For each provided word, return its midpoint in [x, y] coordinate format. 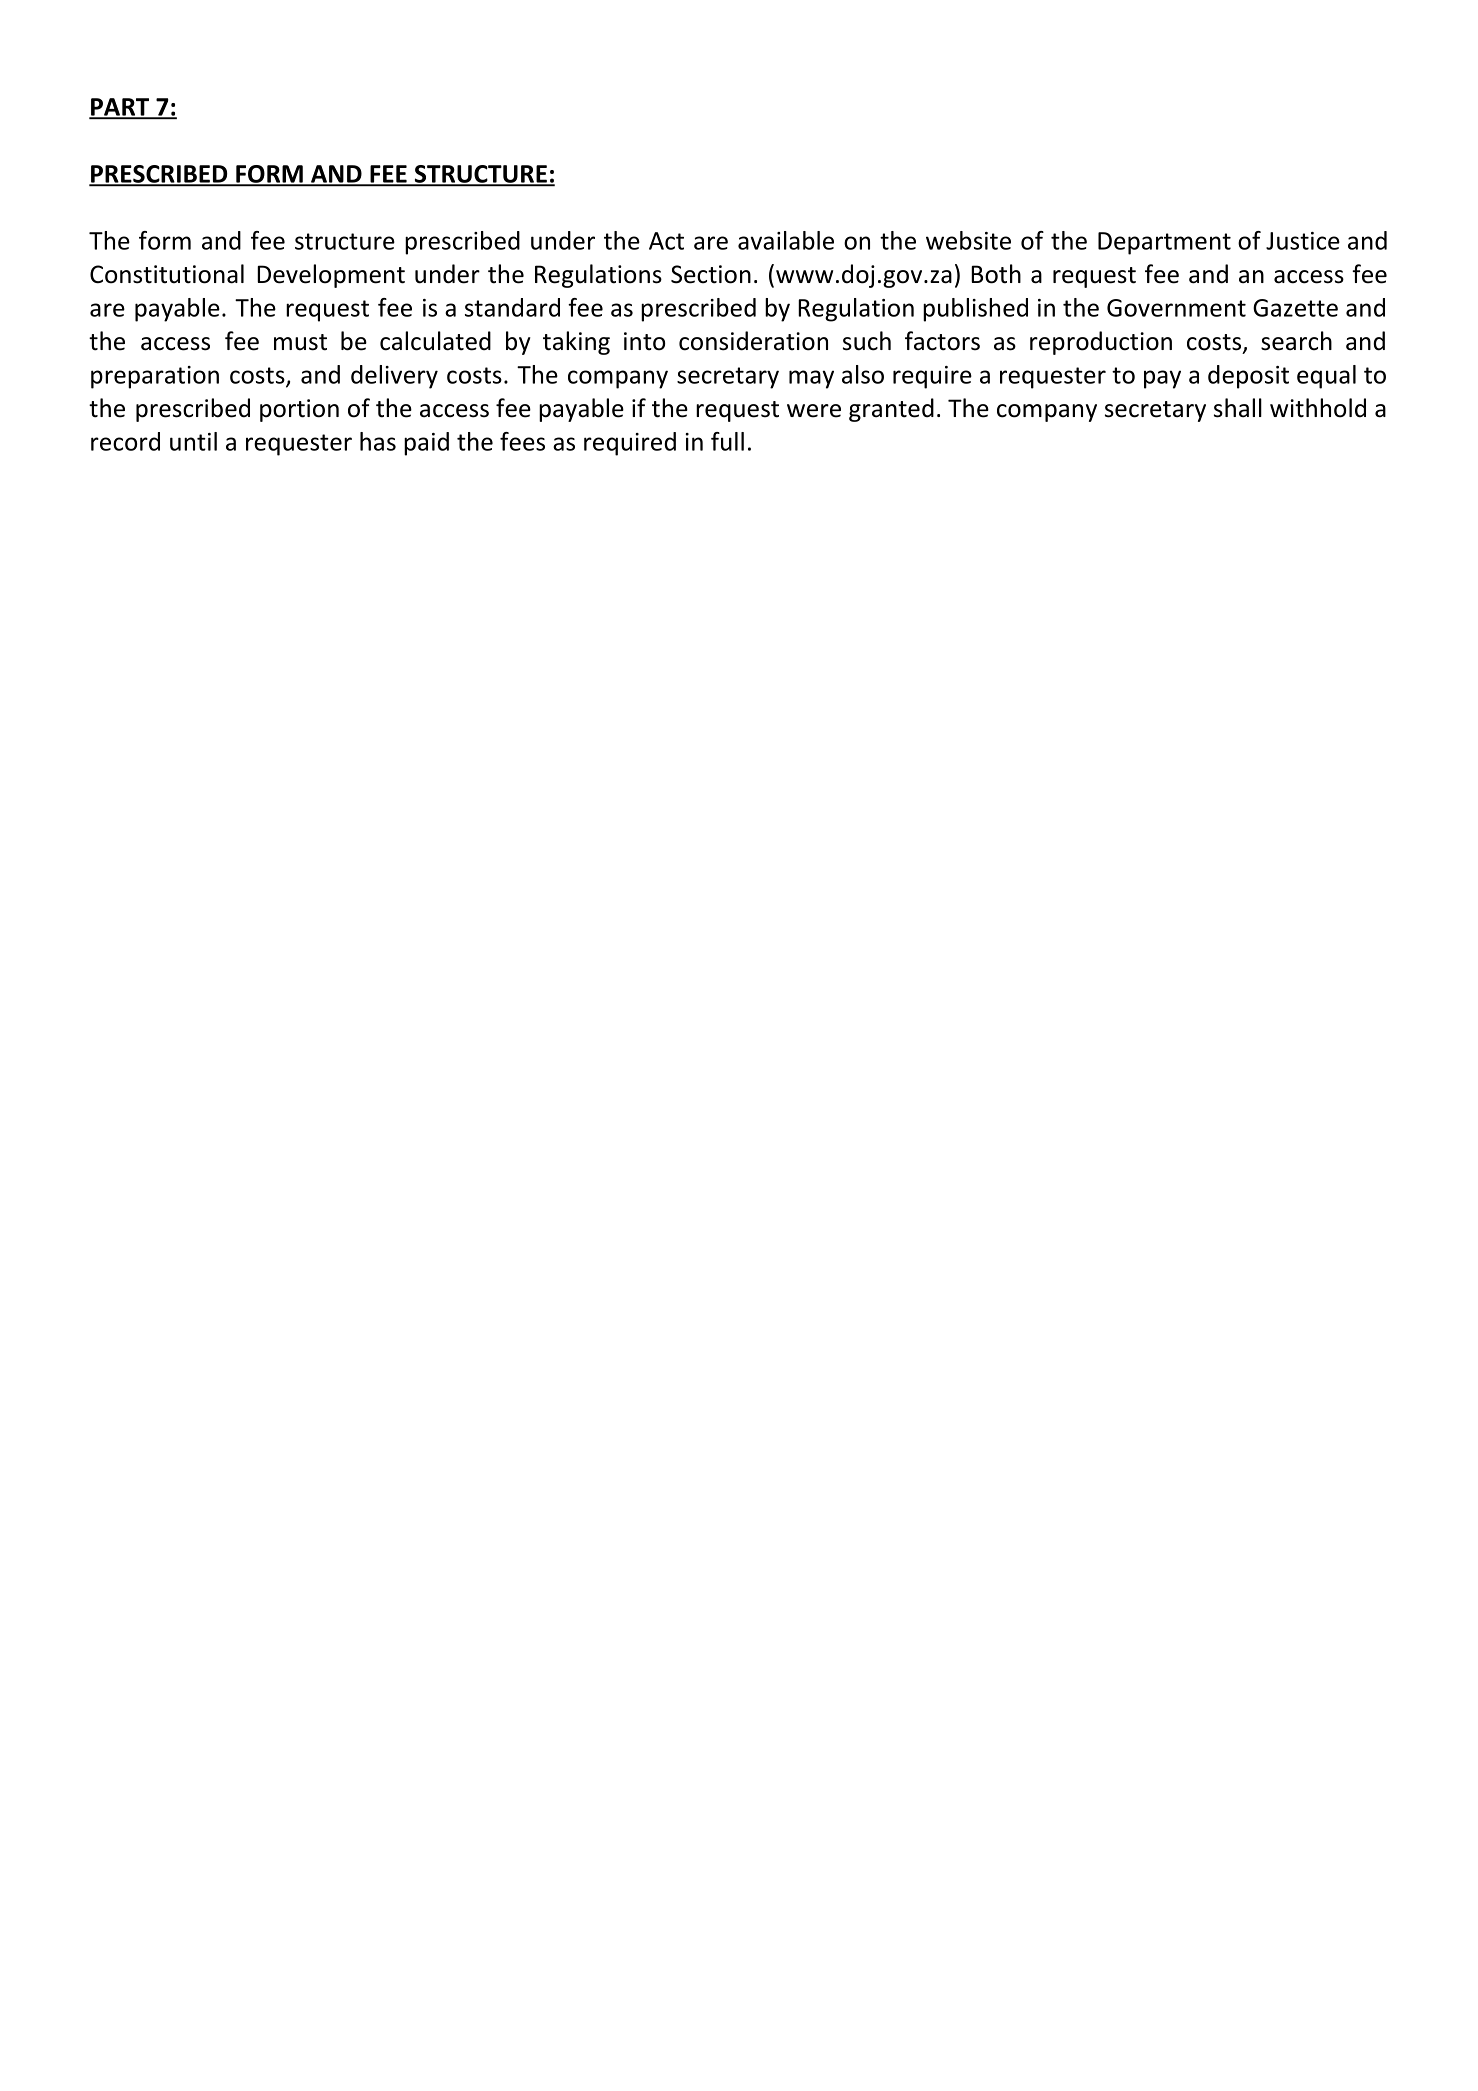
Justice [1303, 241]
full [727, 441]
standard [512, 307]
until [193, 441]
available [786, 240]
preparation [155, 377]
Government [1176, 308]
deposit [1248, 377]
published [975, 310]
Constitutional [167, 274]
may [811, 379]
